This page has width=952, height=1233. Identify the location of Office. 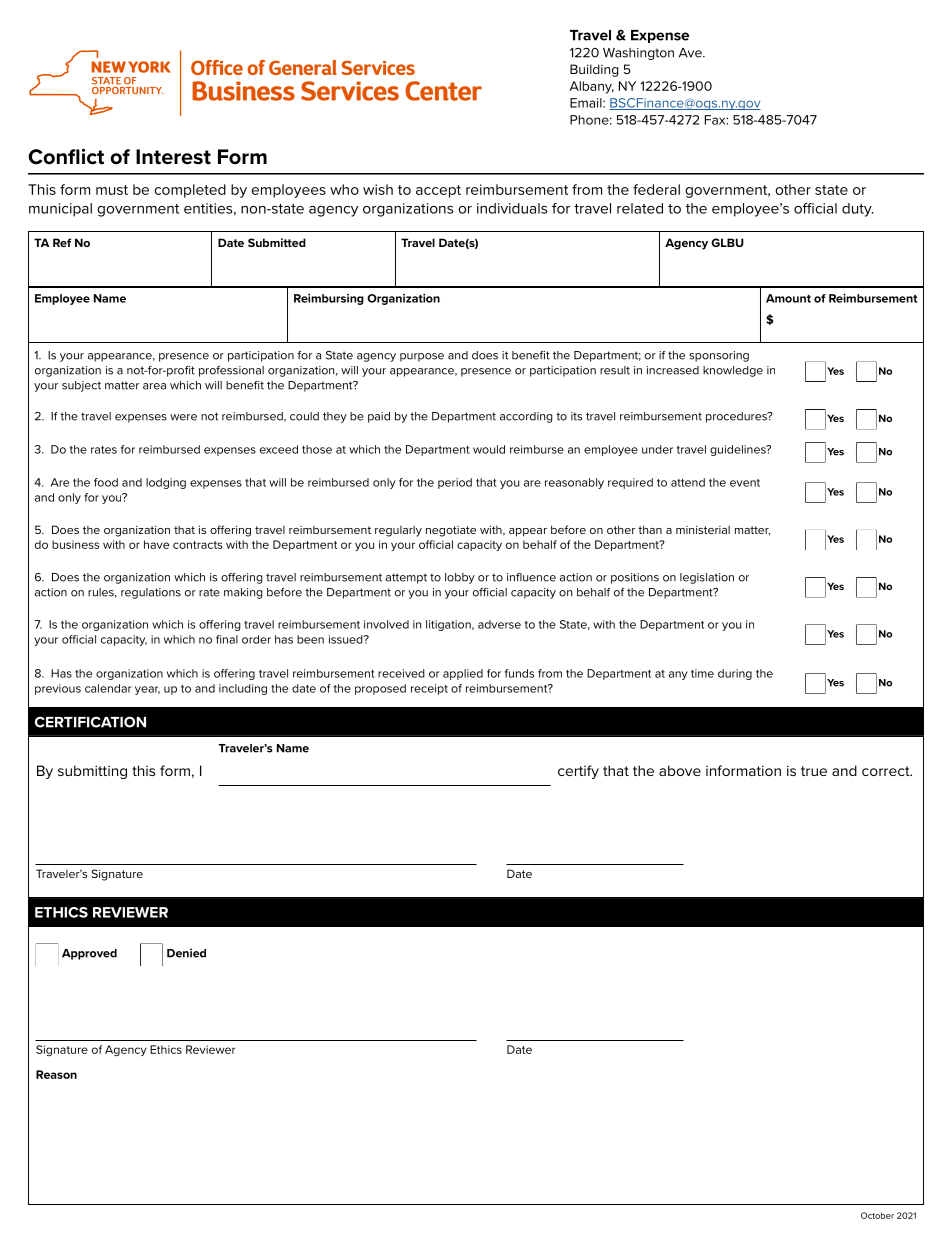
(217, 67).
